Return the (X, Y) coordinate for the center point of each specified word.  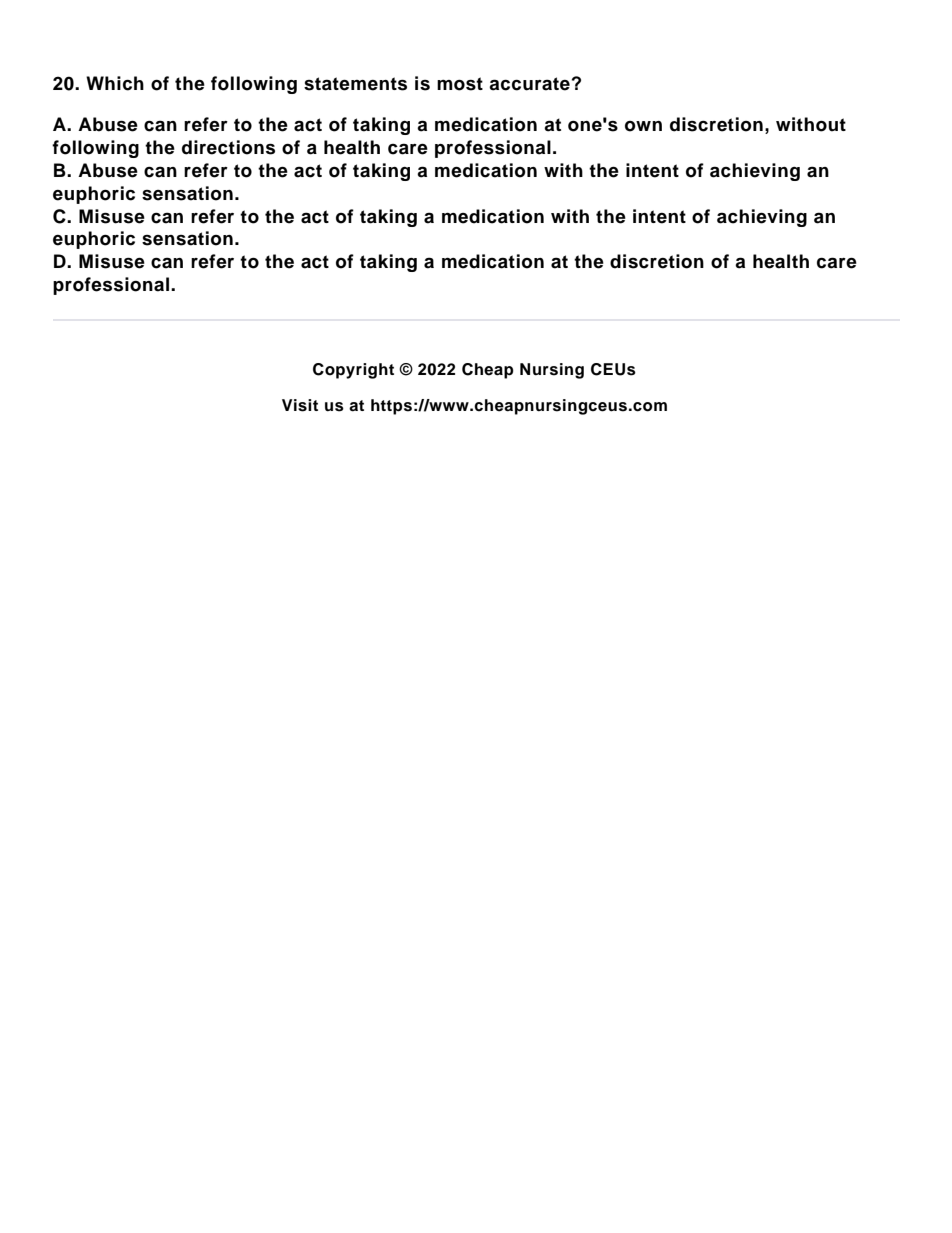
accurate (529, 84)
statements (355, 84)
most (460, 84)
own (643, 126)
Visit (300, 405)
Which (115, 83)
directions (228, 147)
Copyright (353, 371)
